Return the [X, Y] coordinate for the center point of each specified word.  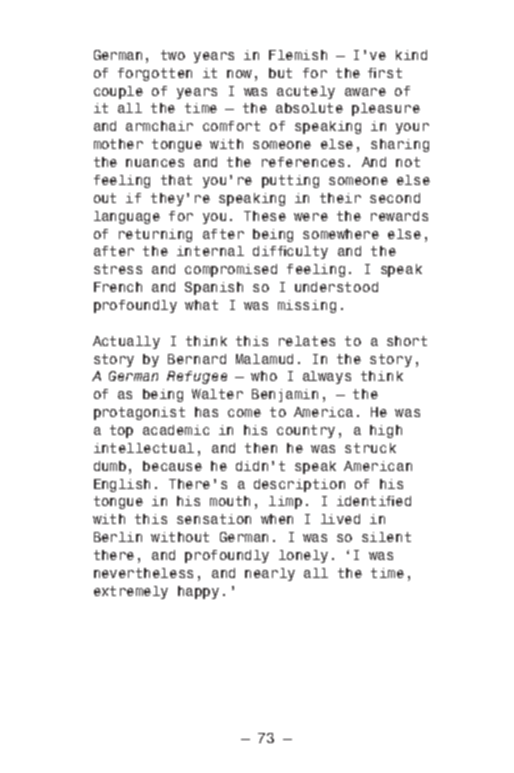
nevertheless [143, 573]
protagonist [139, 413]
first [385, 73]
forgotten [155, 74]
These [265, 216]
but [280, 73]
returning [155, 235]
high [386, 431]
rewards [399, 216]
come [244, 413]
